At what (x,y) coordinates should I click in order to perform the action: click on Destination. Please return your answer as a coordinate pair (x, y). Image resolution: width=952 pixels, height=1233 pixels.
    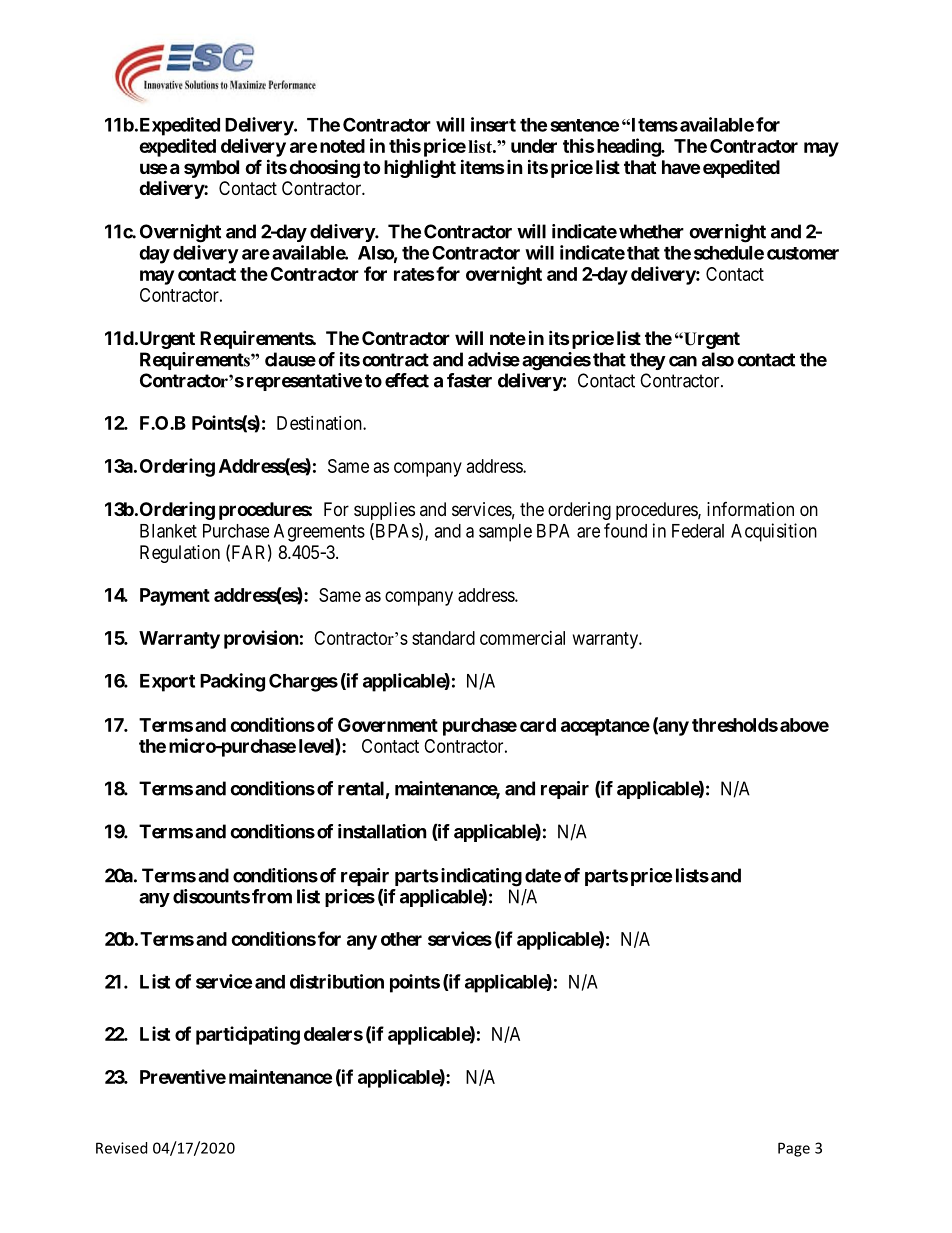
    Looking at the image, I should click on (320, 423).
